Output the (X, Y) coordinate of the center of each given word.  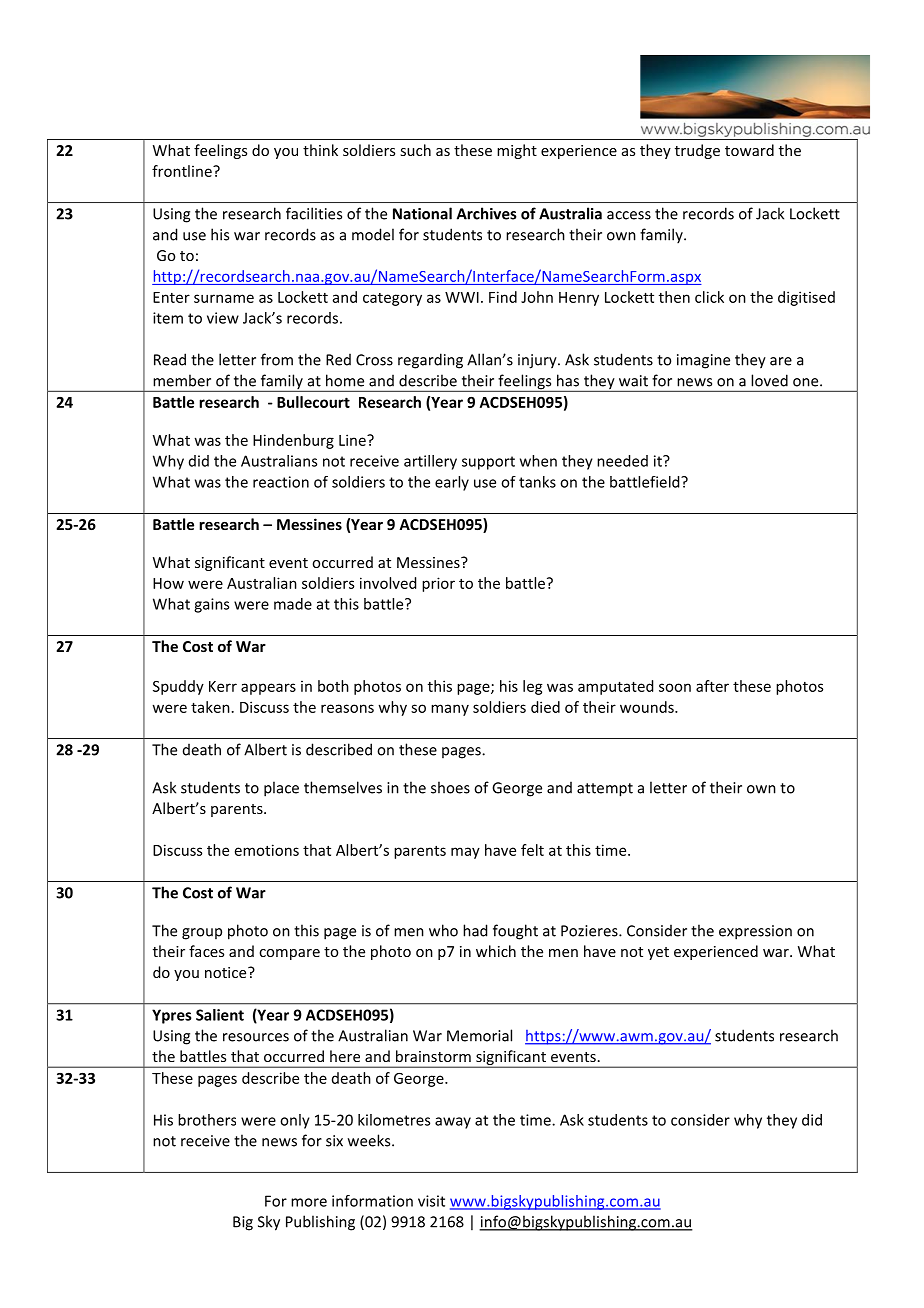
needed (622, 461)
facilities (314, 213)
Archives (487, 213)
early (452, 483)
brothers (207, 1120)
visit (431, 1201)
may (465, 853)
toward (749, 150)
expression (755, 932)
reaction (281, 482)
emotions (267, 850)
